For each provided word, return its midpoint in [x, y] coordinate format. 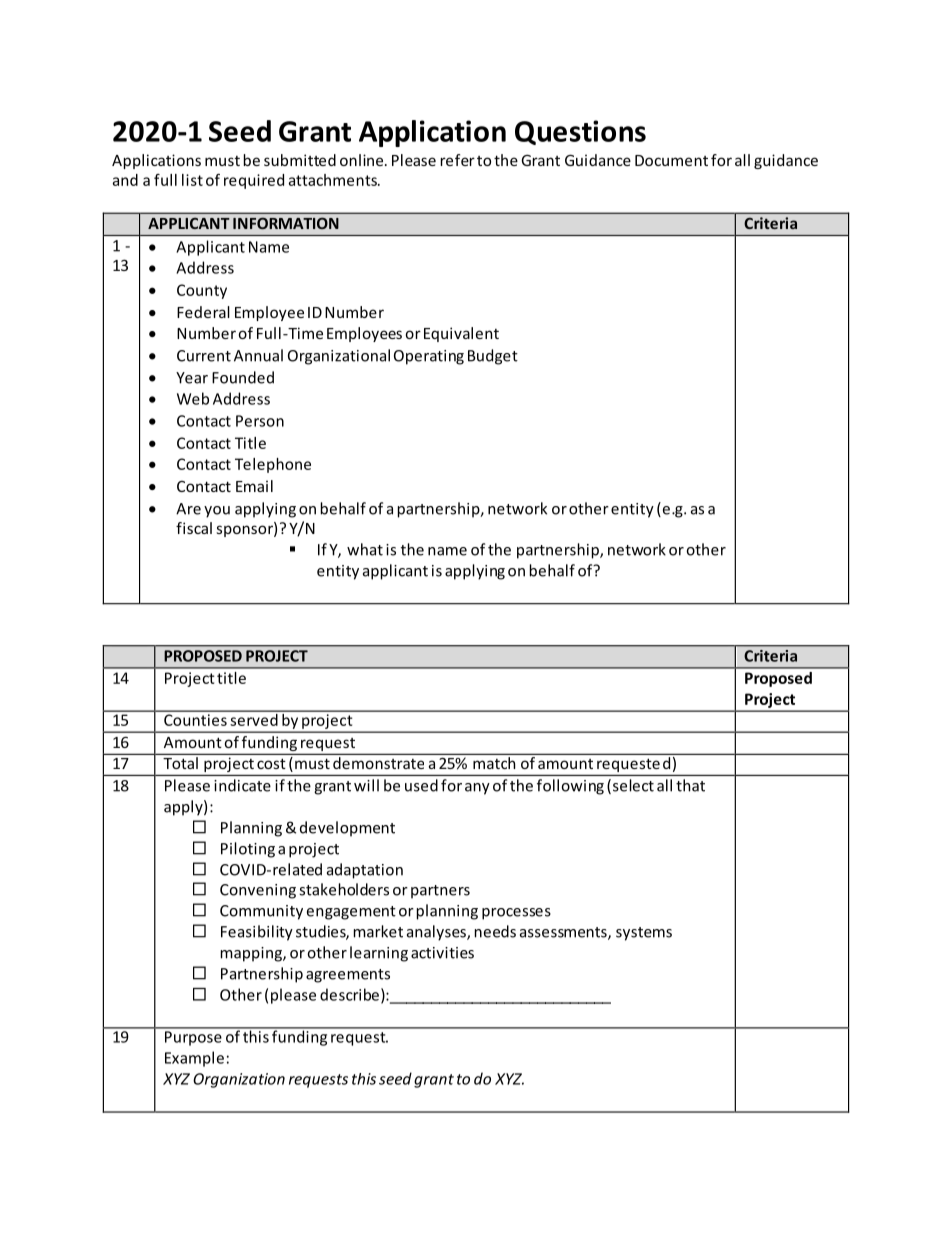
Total [180, 763]
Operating [429, 357]
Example [194, 1059]
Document [671, 160]
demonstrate [378, 763]
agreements [348, 976]
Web [193, 398]
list [192, 180]
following [570, 787]
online [363, 160]
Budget [493, 357]
